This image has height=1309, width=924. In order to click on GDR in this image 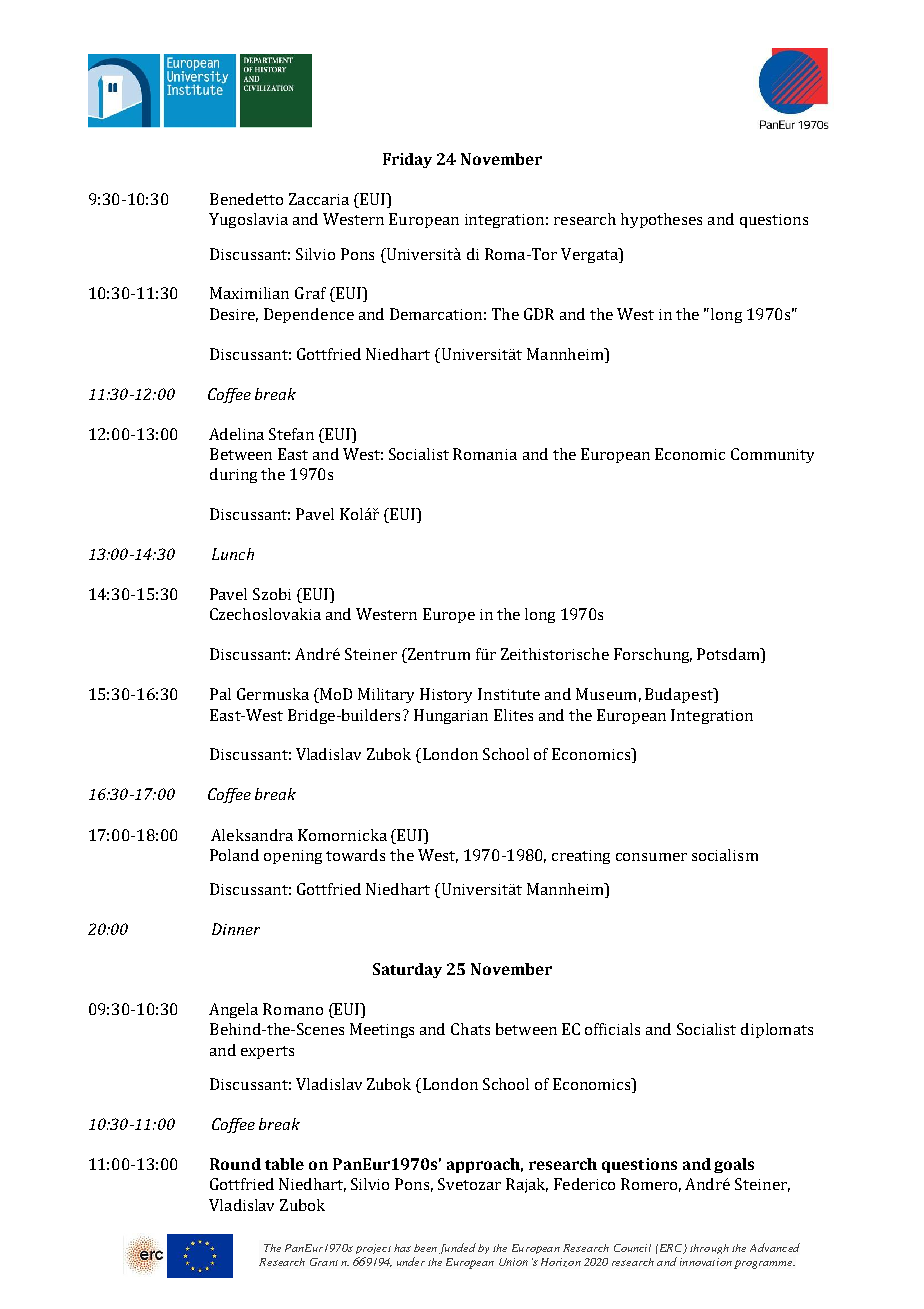, I will do `click(539, 314)`.
